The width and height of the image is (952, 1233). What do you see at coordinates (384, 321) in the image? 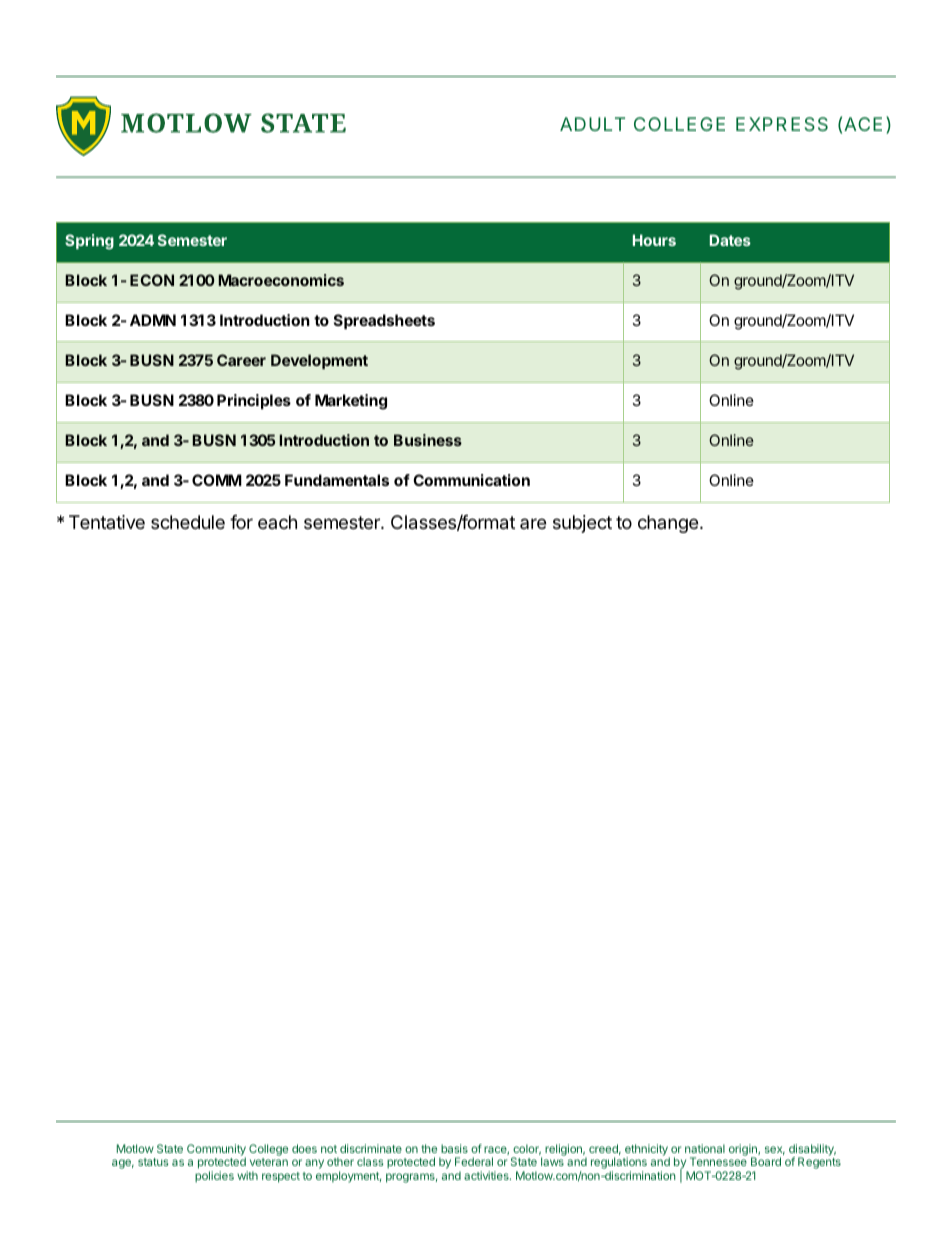
I see `Spreadsheets` at bounding box center [384, 321].
